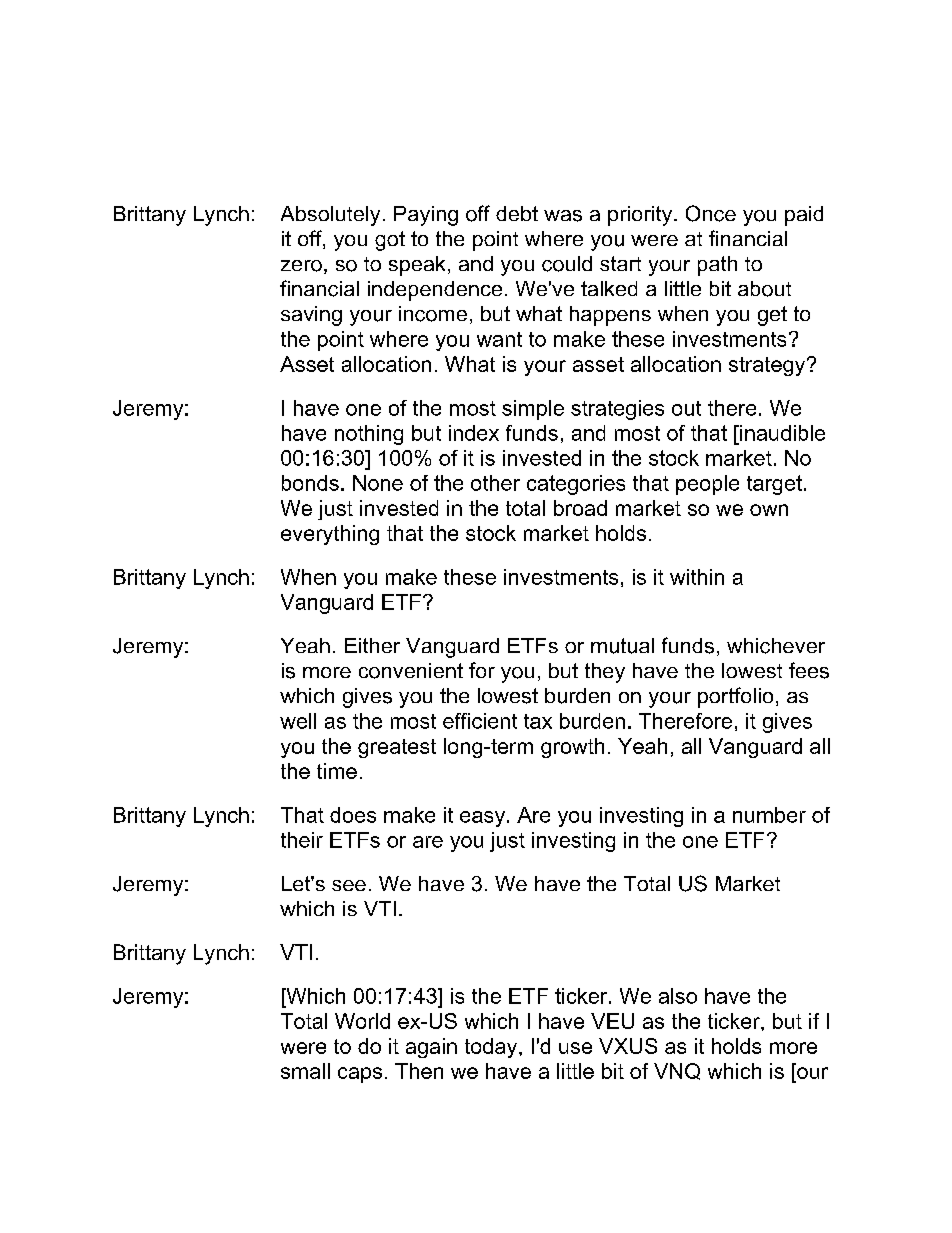 This document has height=1233, width=952. I want to click on they, so click(605, 673).
